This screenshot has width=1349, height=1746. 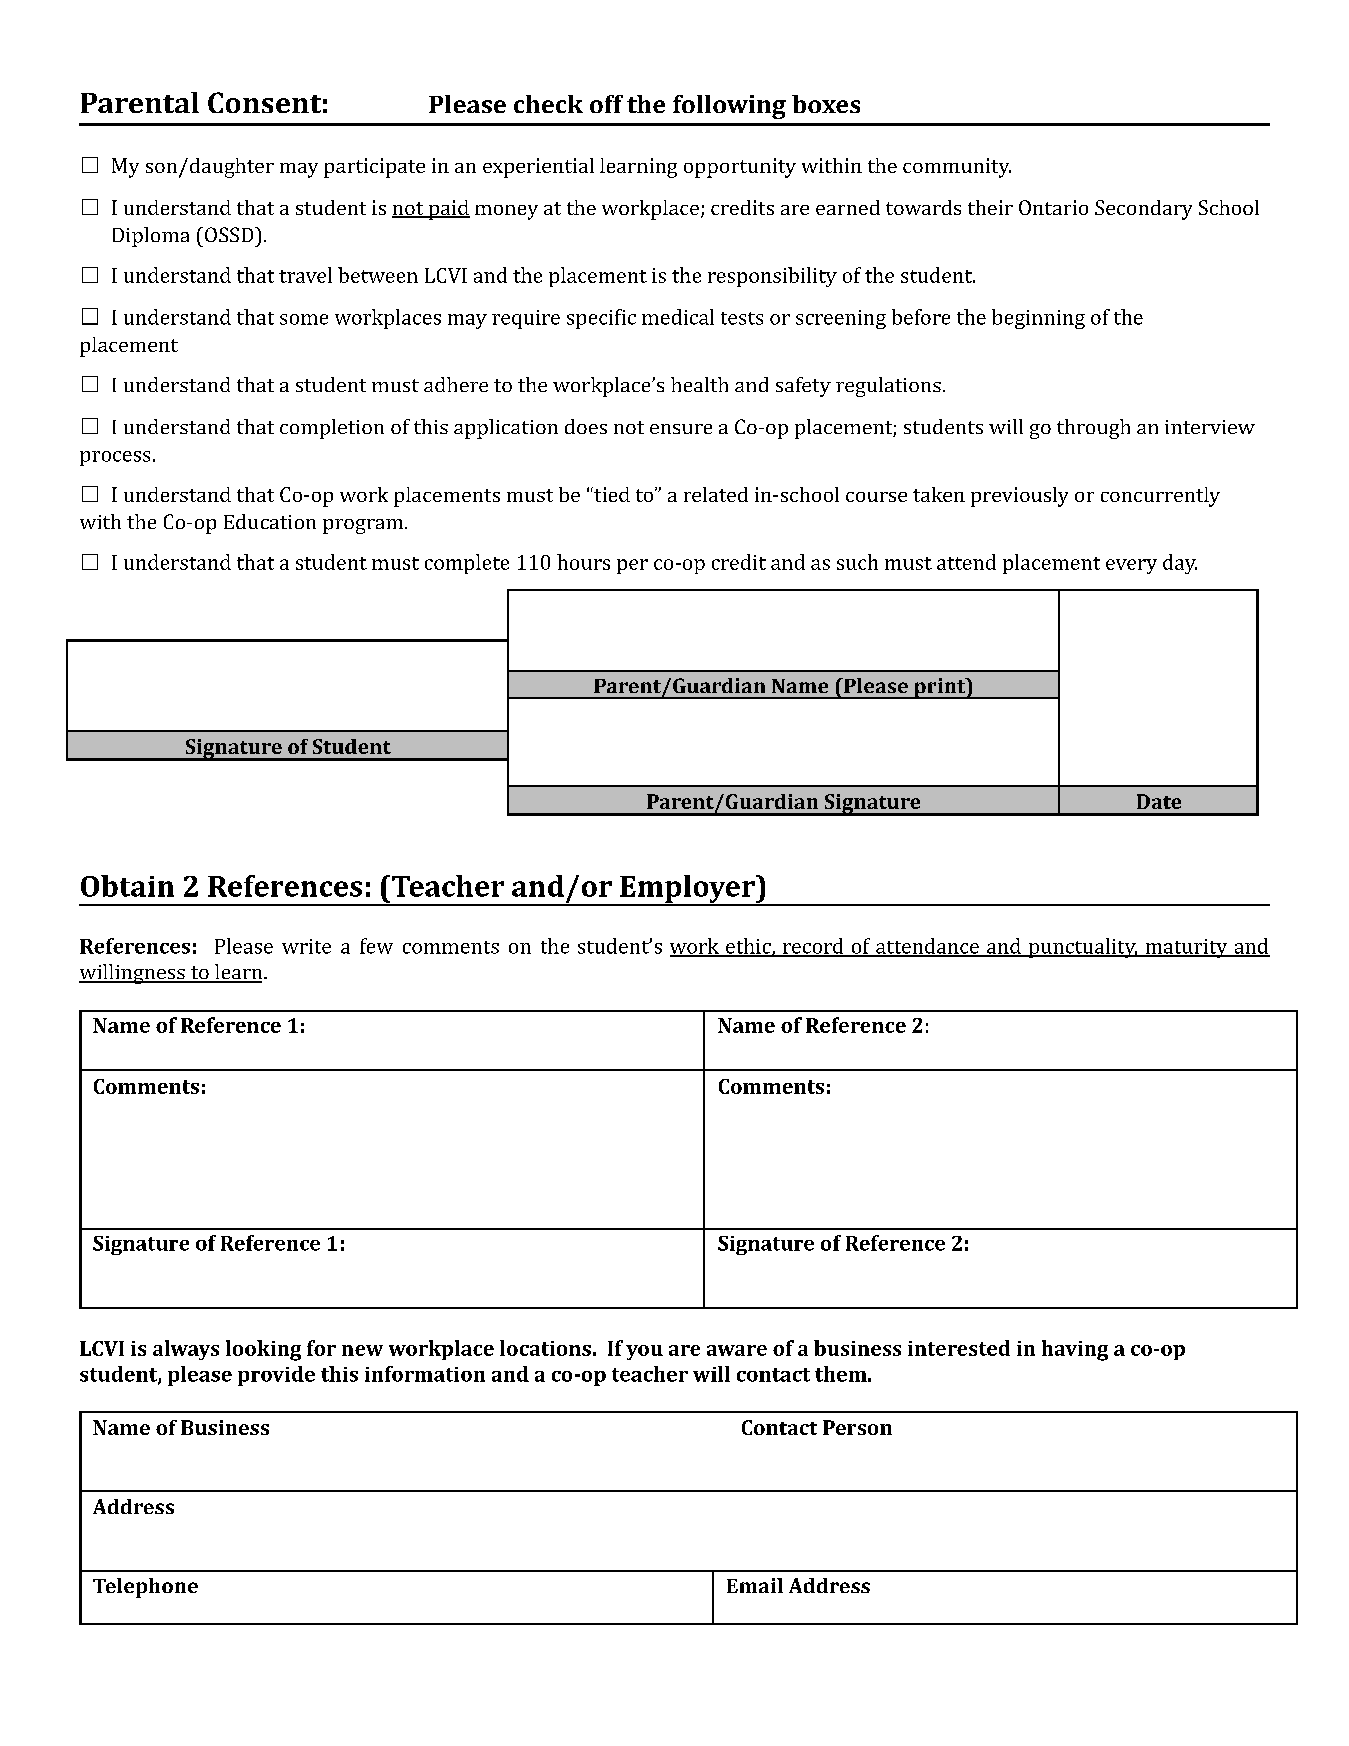 I want to click on every, so click(x=1131, y=566).
